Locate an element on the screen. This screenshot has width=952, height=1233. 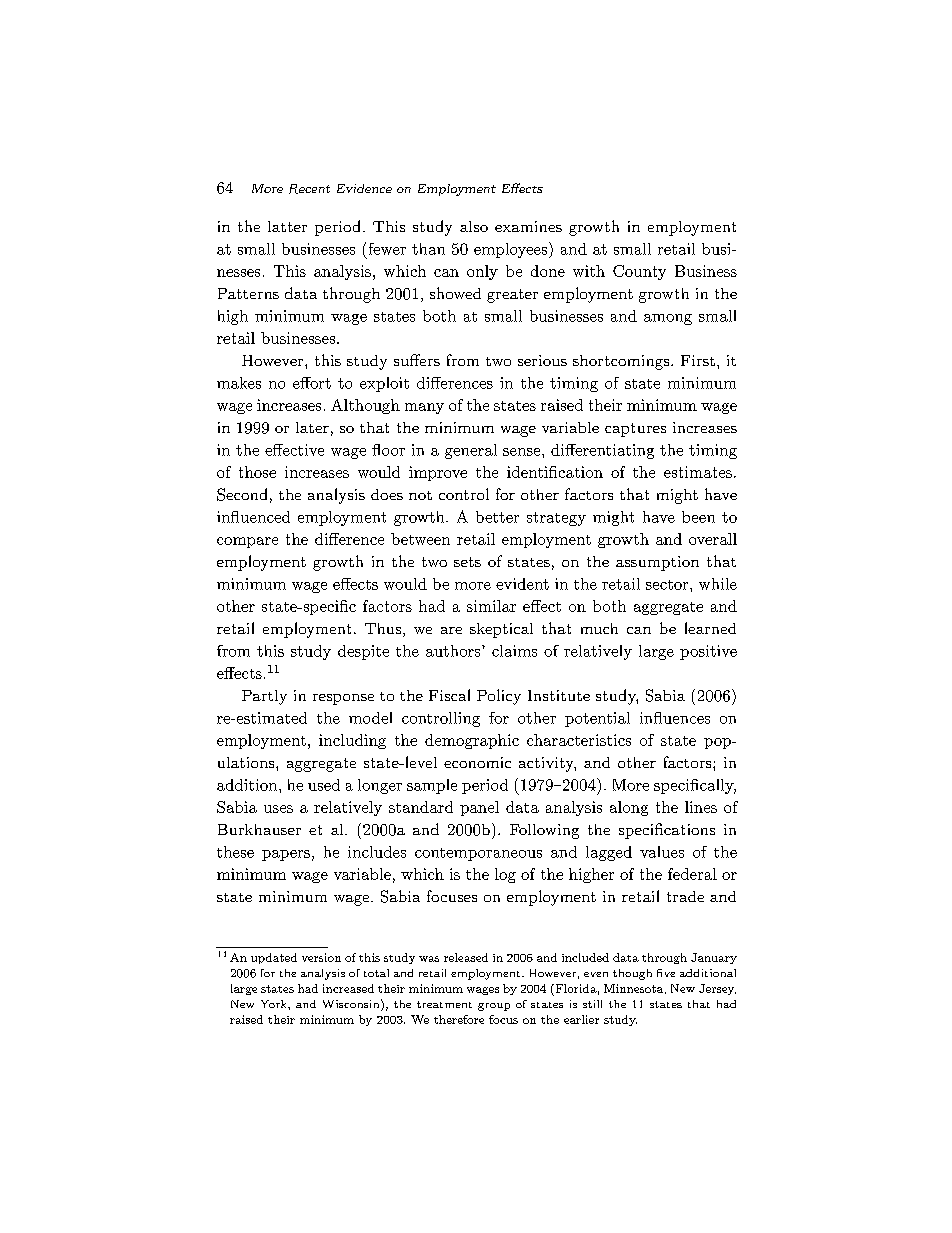
general is located at coordinates (471, 451).
